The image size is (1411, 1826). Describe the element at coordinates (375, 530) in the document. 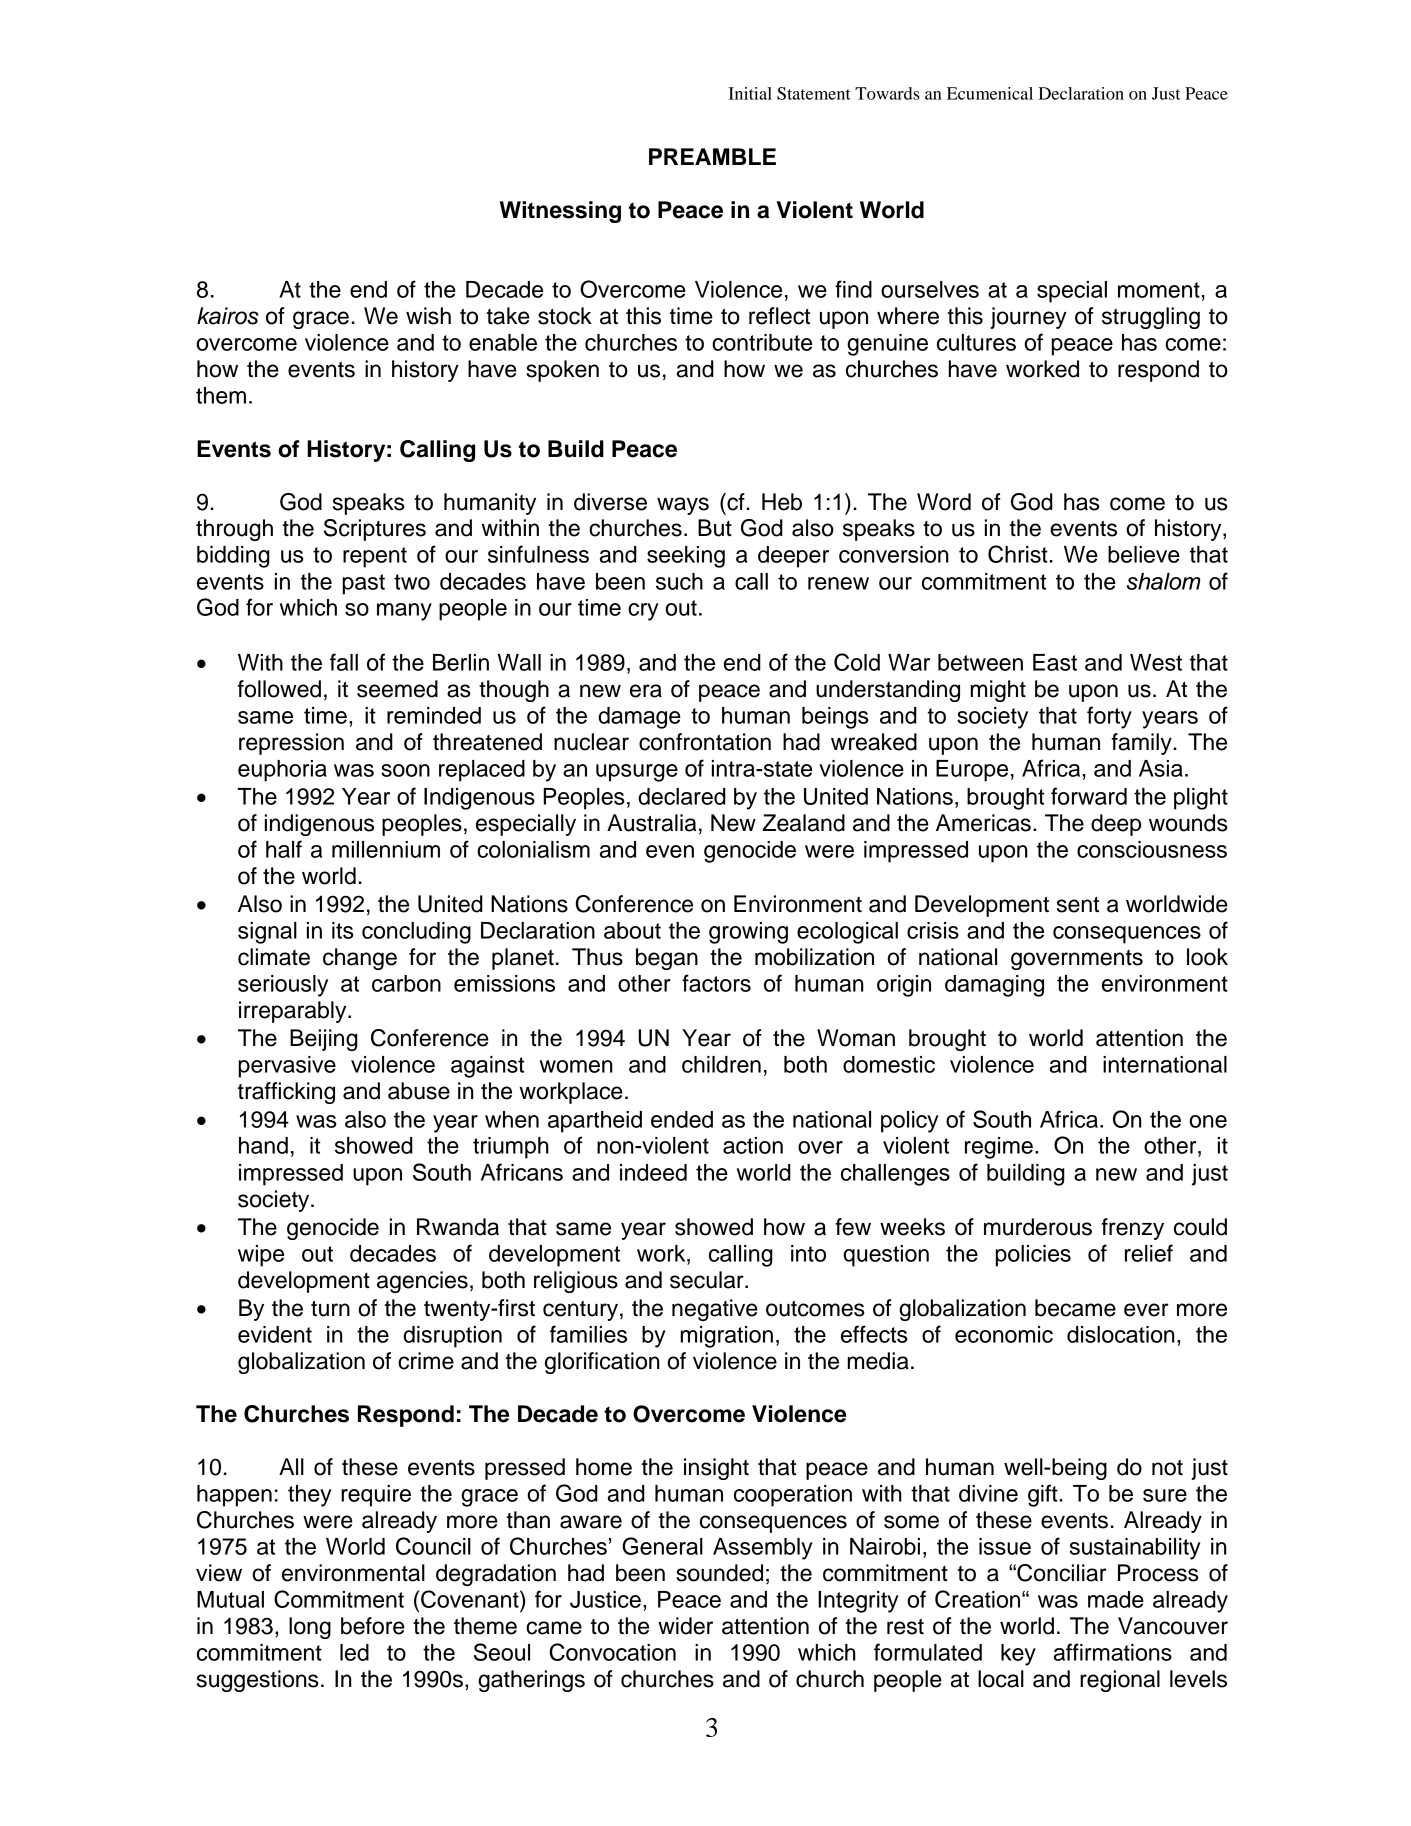

I see `Scriptures` at that location.
